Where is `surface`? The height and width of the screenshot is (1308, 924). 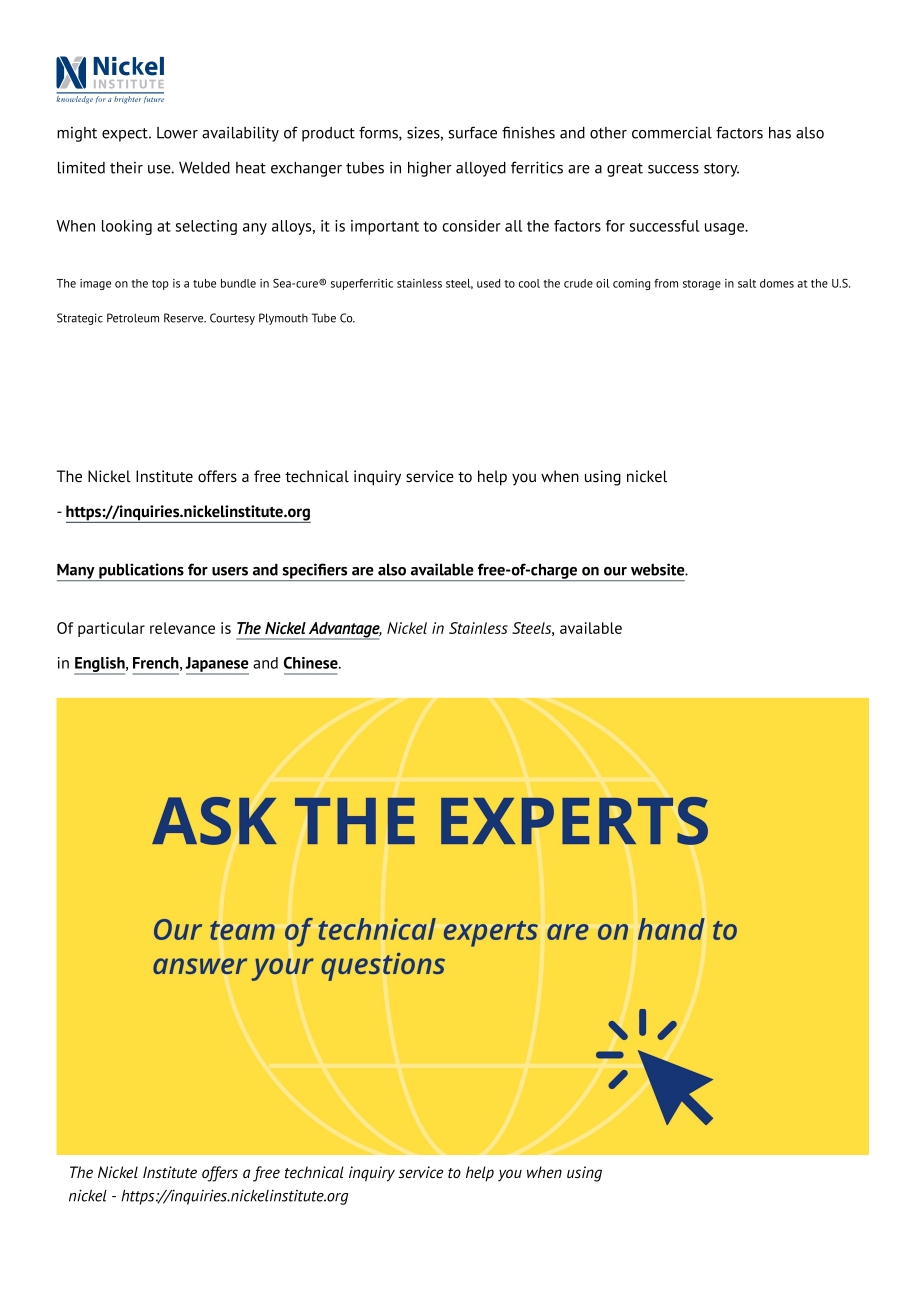
surface is located at coordinates (472, 132).
